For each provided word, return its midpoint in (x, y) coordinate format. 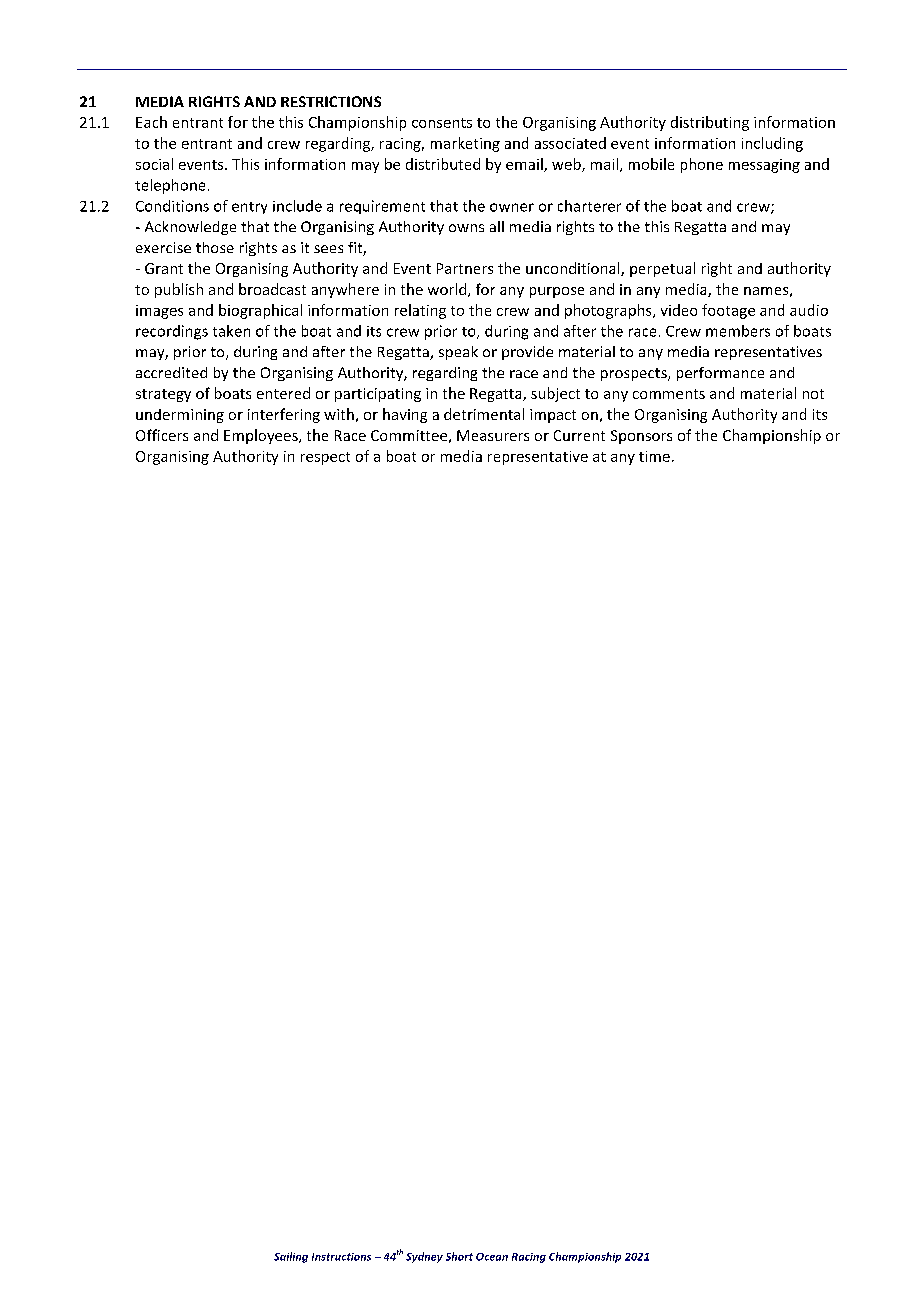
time (654, 456)
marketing (465, 144)
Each (151, 122)
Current (579, 435)
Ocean (492, 1257)
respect (325, 458)
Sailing (291, 1257)
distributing (710, 123)
